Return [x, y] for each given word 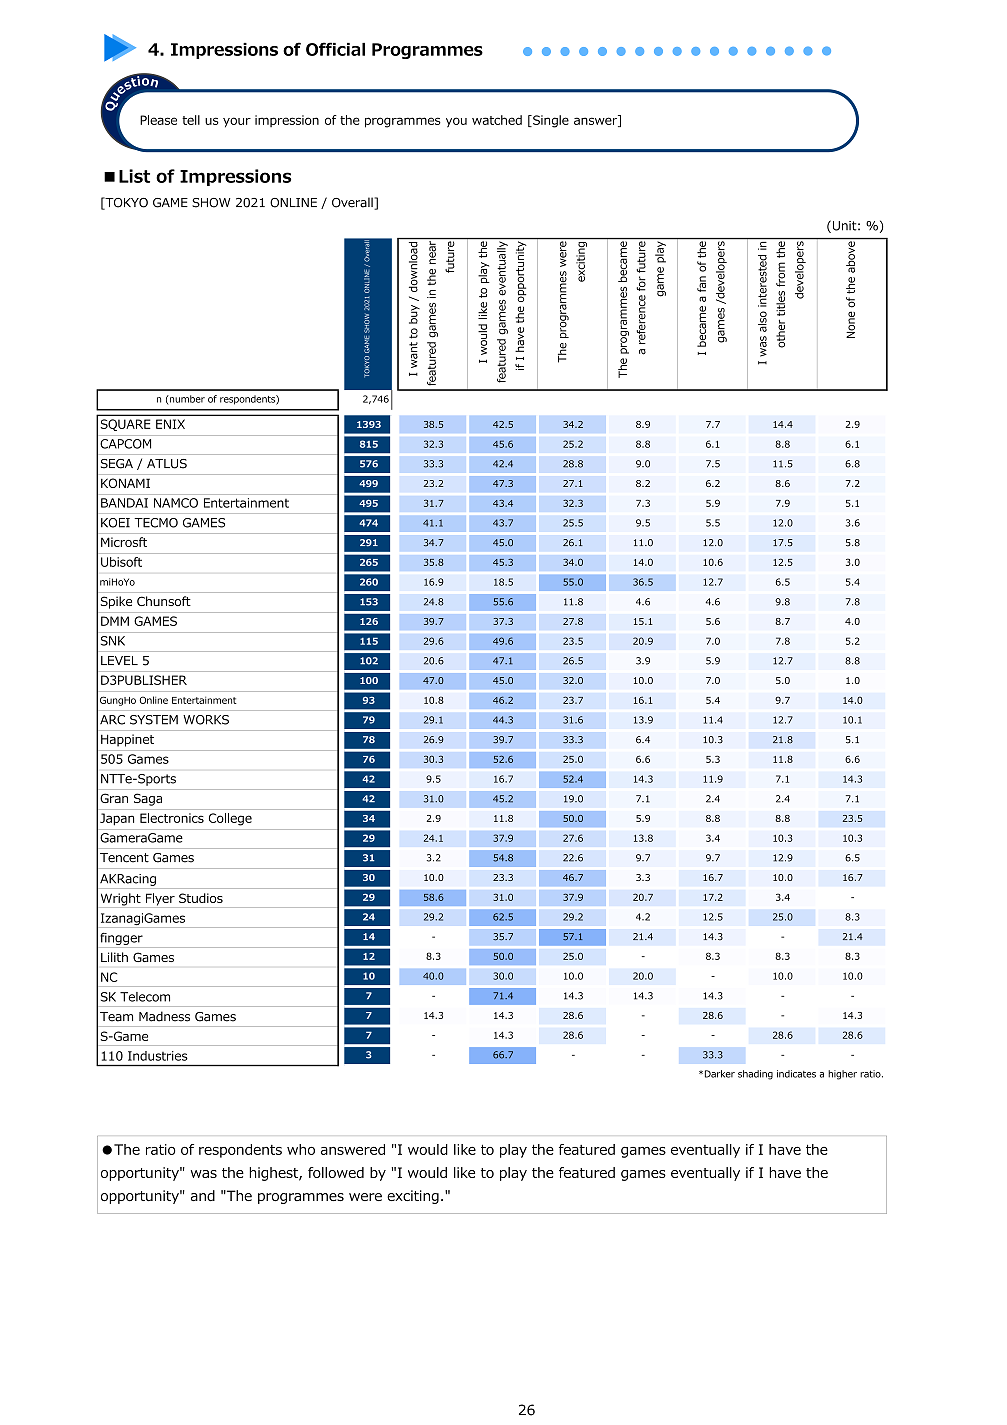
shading [755, 1075]
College [230, 819]
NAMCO [176, 503]
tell [191, 120]
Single [550, 121]
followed [336, 1172]
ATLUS [167, 464]
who [301, 1149]
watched [497, 120]
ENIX [170, 424]
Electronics [172, 818]
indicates [796, 1074]
